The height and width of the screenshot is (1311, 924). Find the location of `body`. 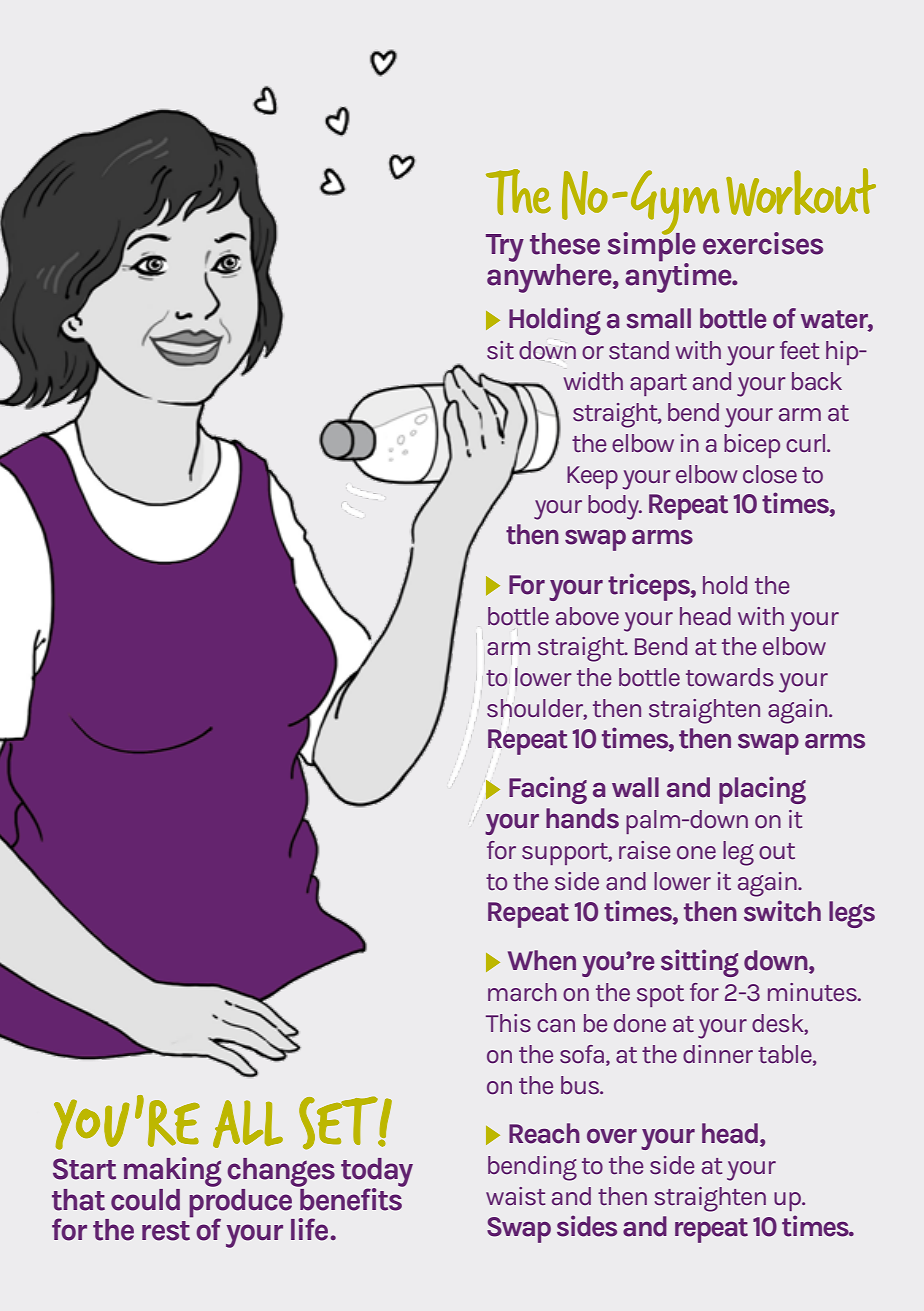

body is located at coordinates (614, 507).
